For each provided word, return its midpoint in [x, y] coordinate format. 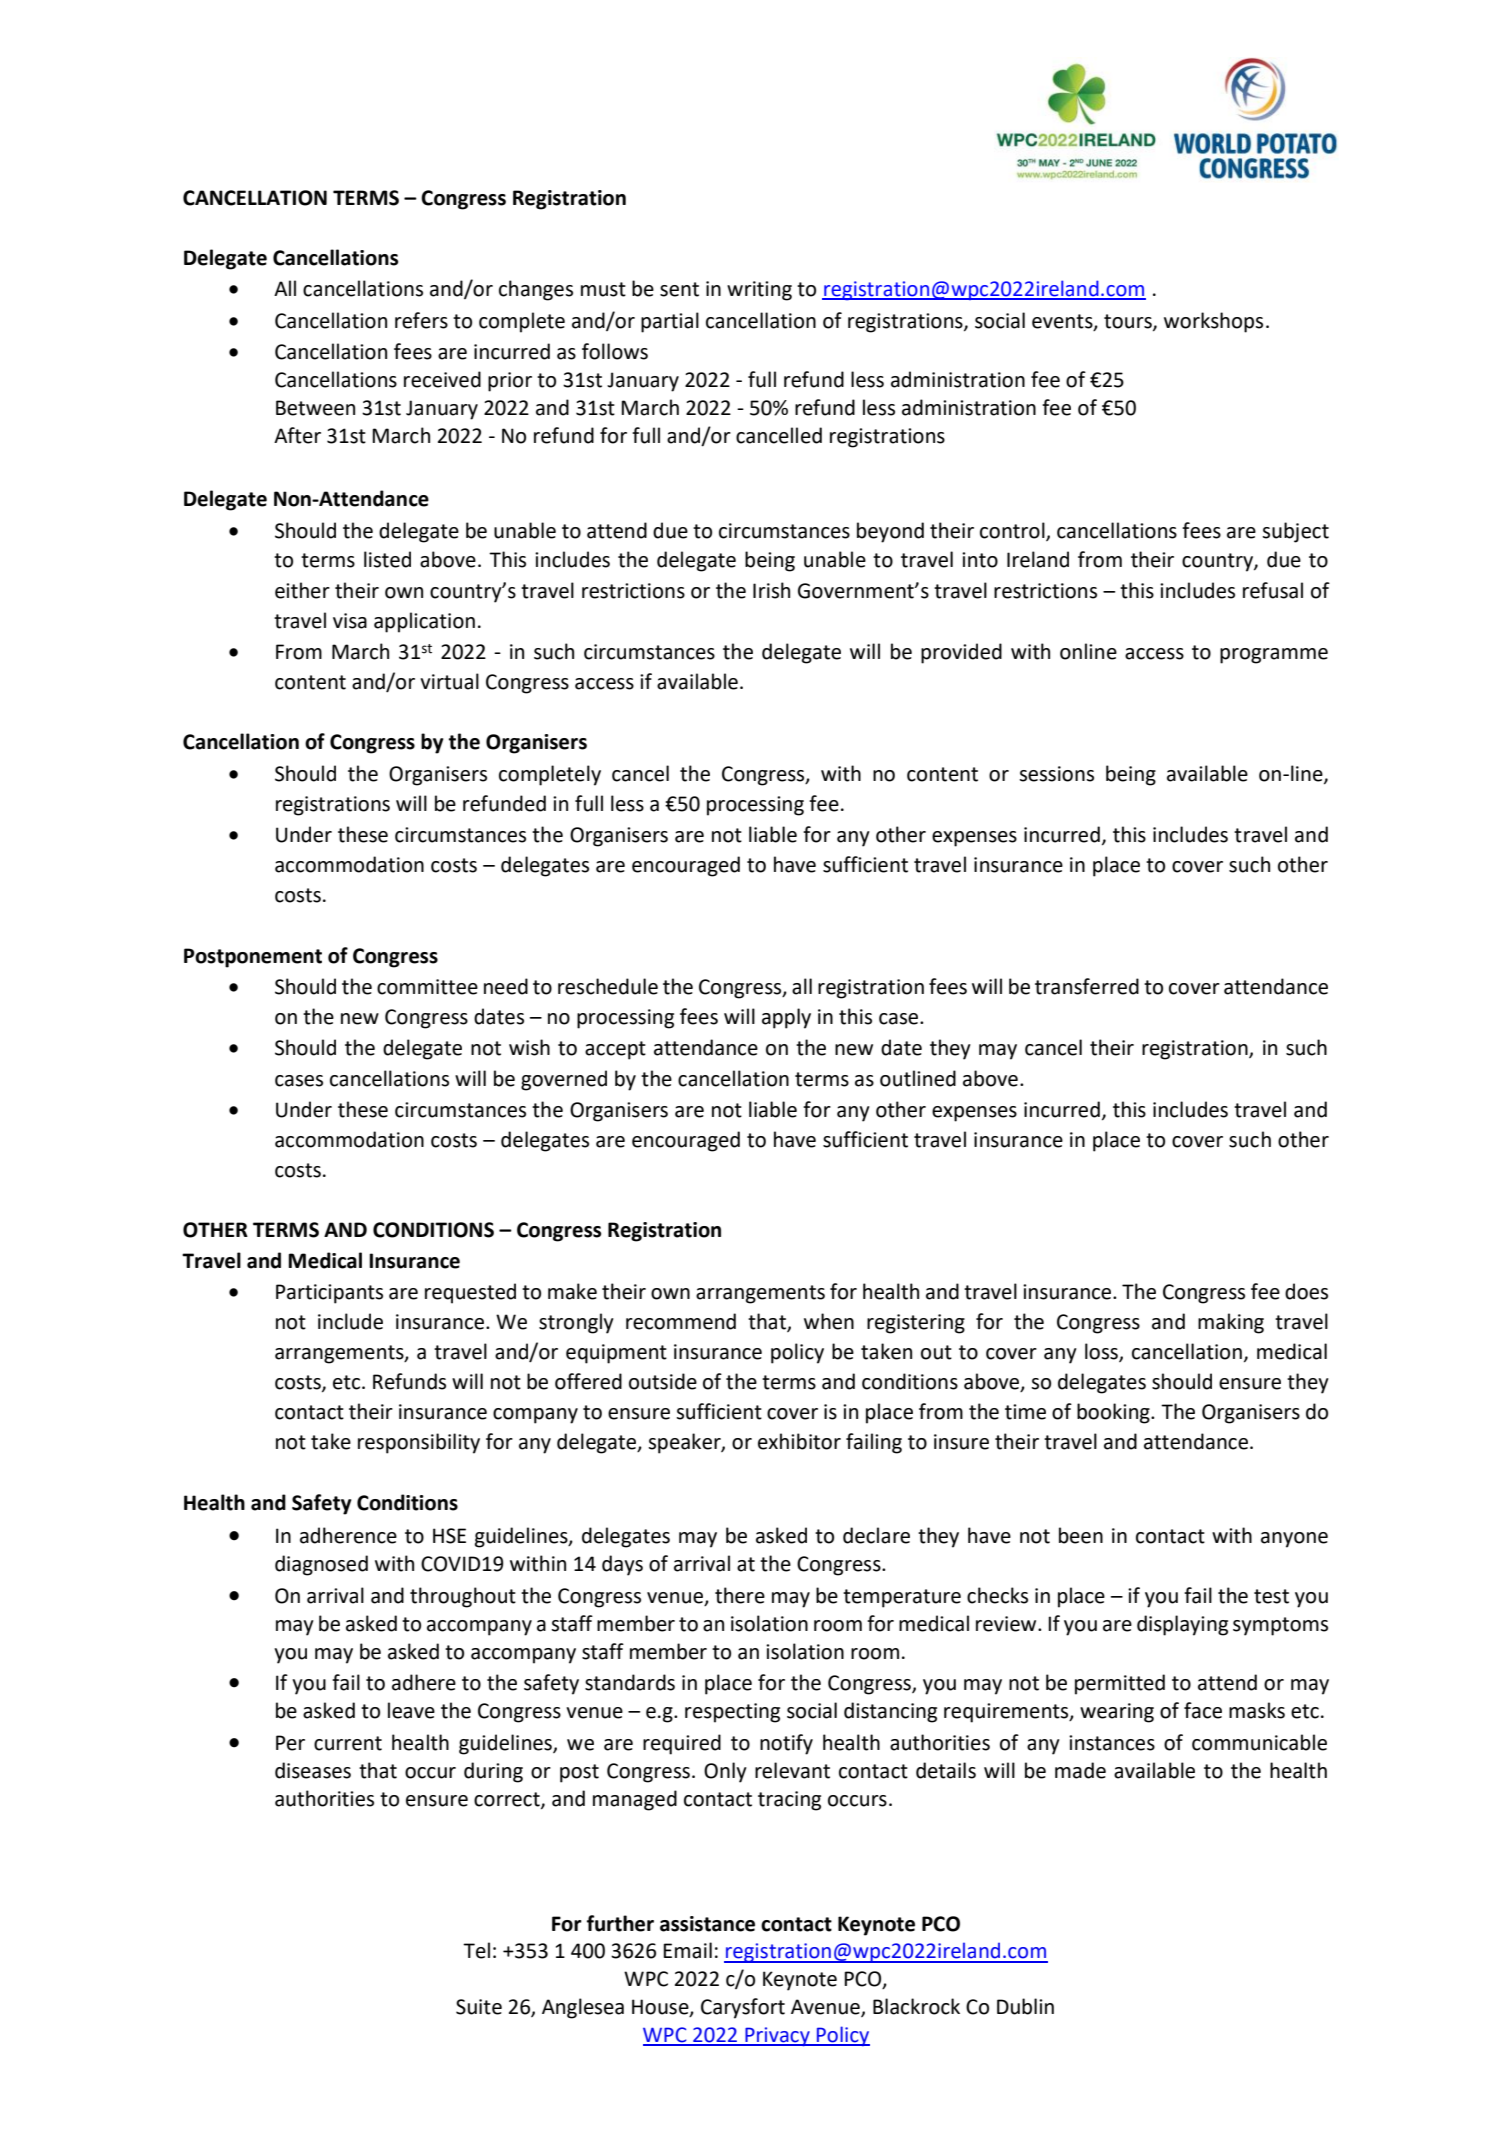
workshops [1213, 322]
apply [786, 1018]
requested [470, 1293]
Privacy [777, 2037]
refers [421, 320]
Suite [479, 2007]
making [1231, 1323]
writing [759, 291]
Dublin [1025, 2006]
